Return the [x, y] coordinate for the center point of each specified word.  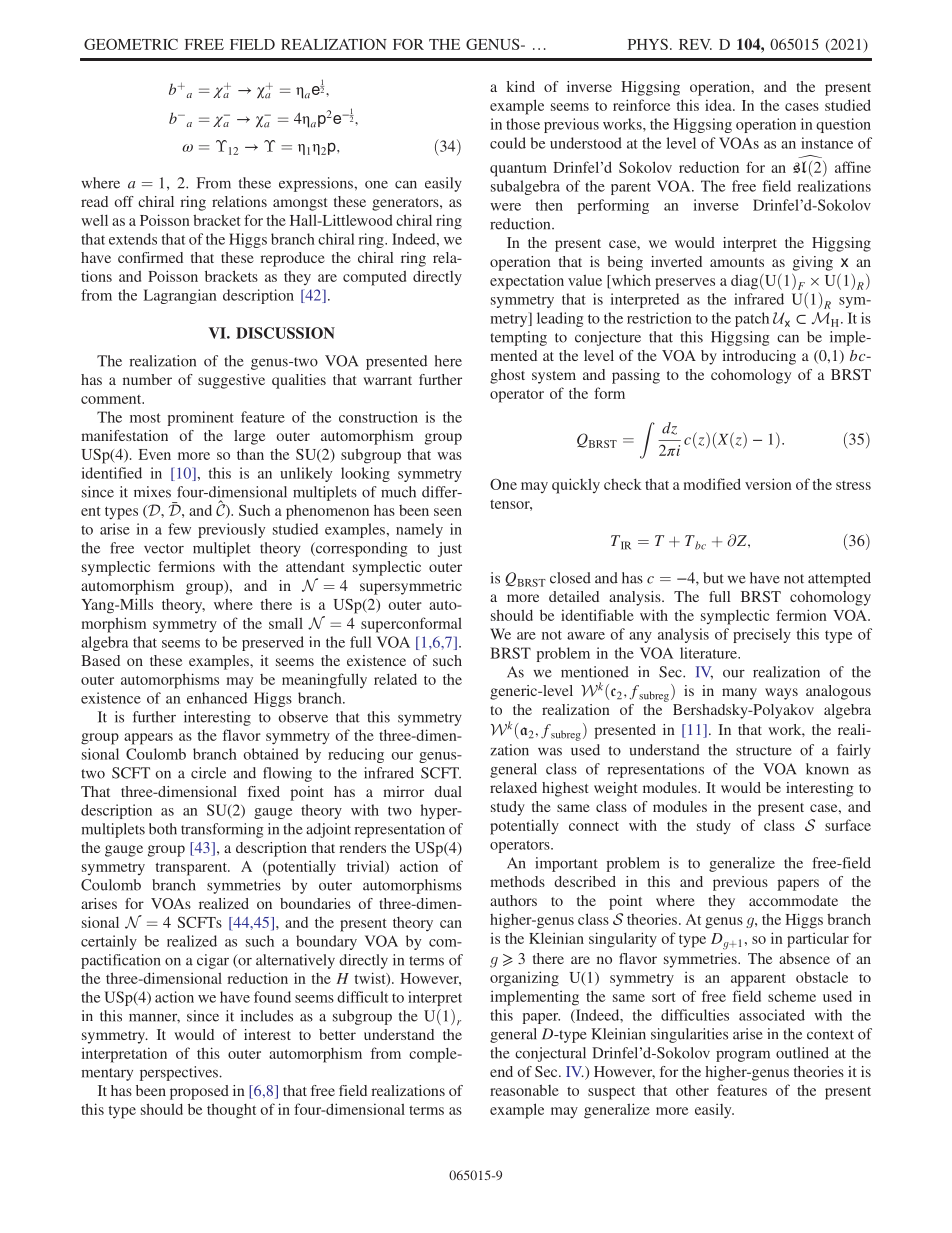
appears [148, 739]
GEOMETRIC [131, 44]
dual [448, 791]
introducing [759, 357]
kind [521, 86]
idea [719, 105]
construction [378, 417]
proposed [199, 1092]
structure [764, 751]
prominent [201, 418]
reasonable [524, 1090]
